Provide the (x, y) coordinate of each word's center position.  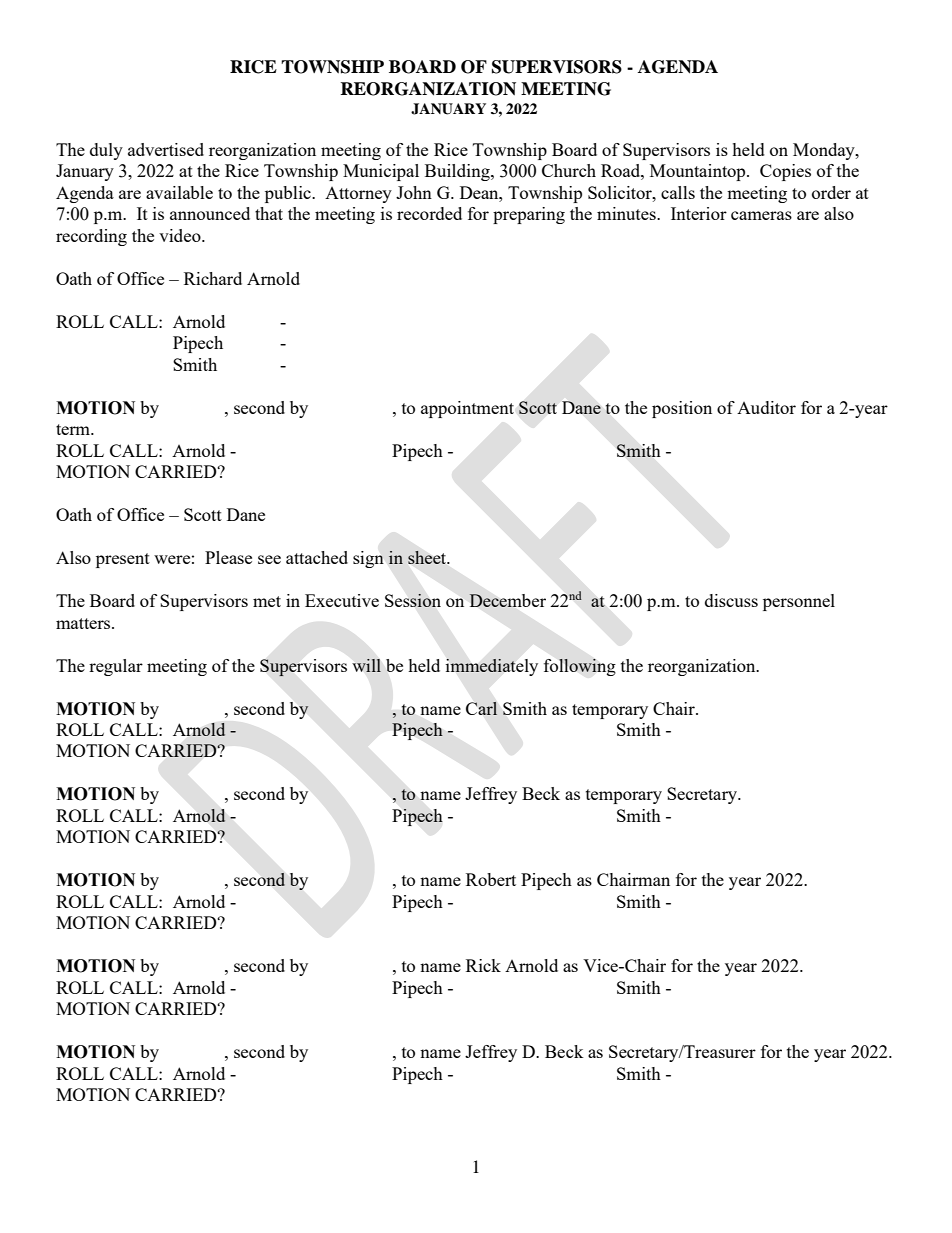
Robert (491, 879)
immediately (492, 667)
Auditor (766, 407)
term (74, 429)
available (179, 192)
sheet (428, 557)
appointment (467, 409)
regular (116, 667)
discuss (731, 600)
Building (458, 172)
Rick (483, 965)
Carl (481, 708)
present (123, 560)
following (580, 667)
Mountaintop (699, 172)
